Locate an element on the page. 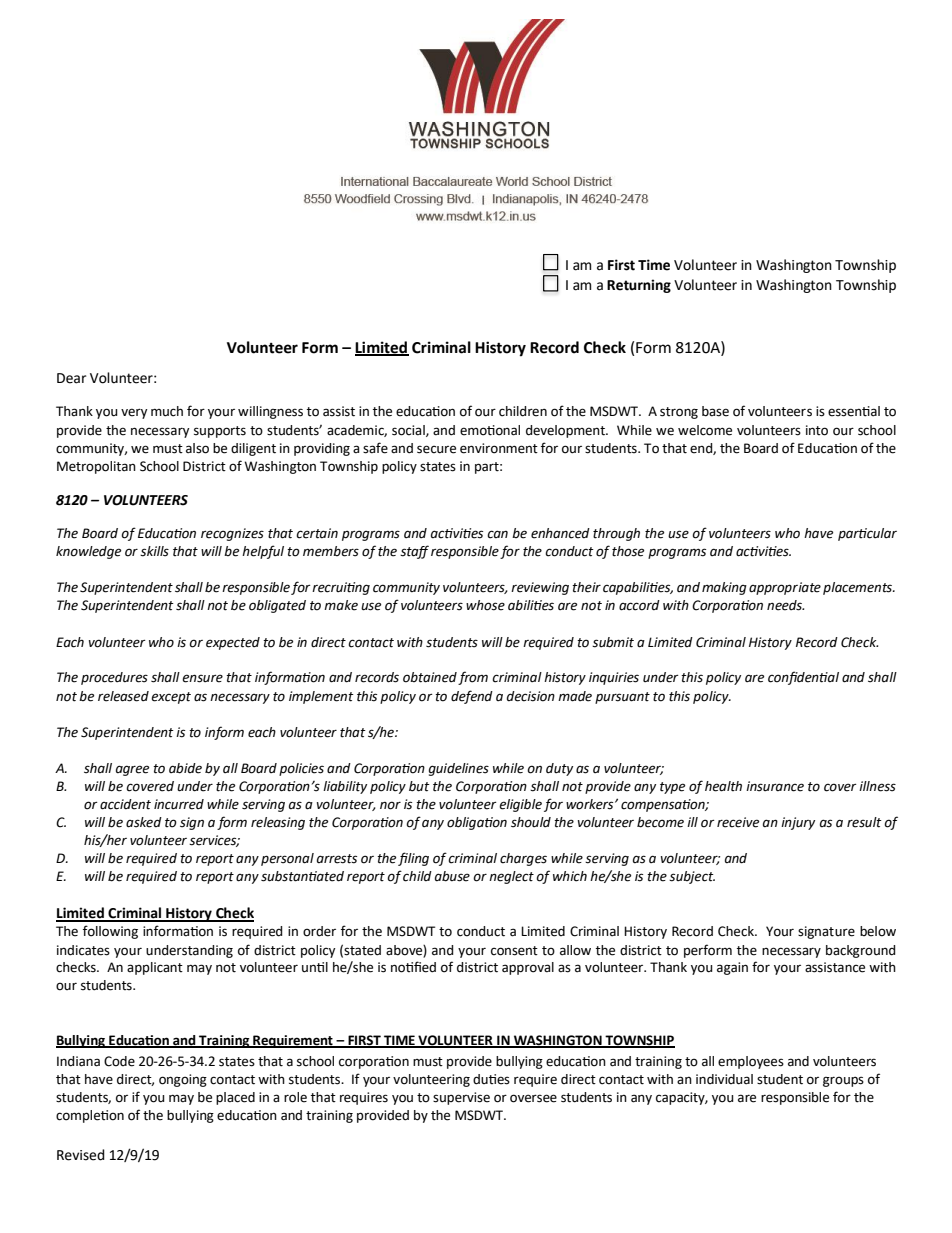 This image has height=1233, width=952. Returning is located at coordinates (639, 286).
